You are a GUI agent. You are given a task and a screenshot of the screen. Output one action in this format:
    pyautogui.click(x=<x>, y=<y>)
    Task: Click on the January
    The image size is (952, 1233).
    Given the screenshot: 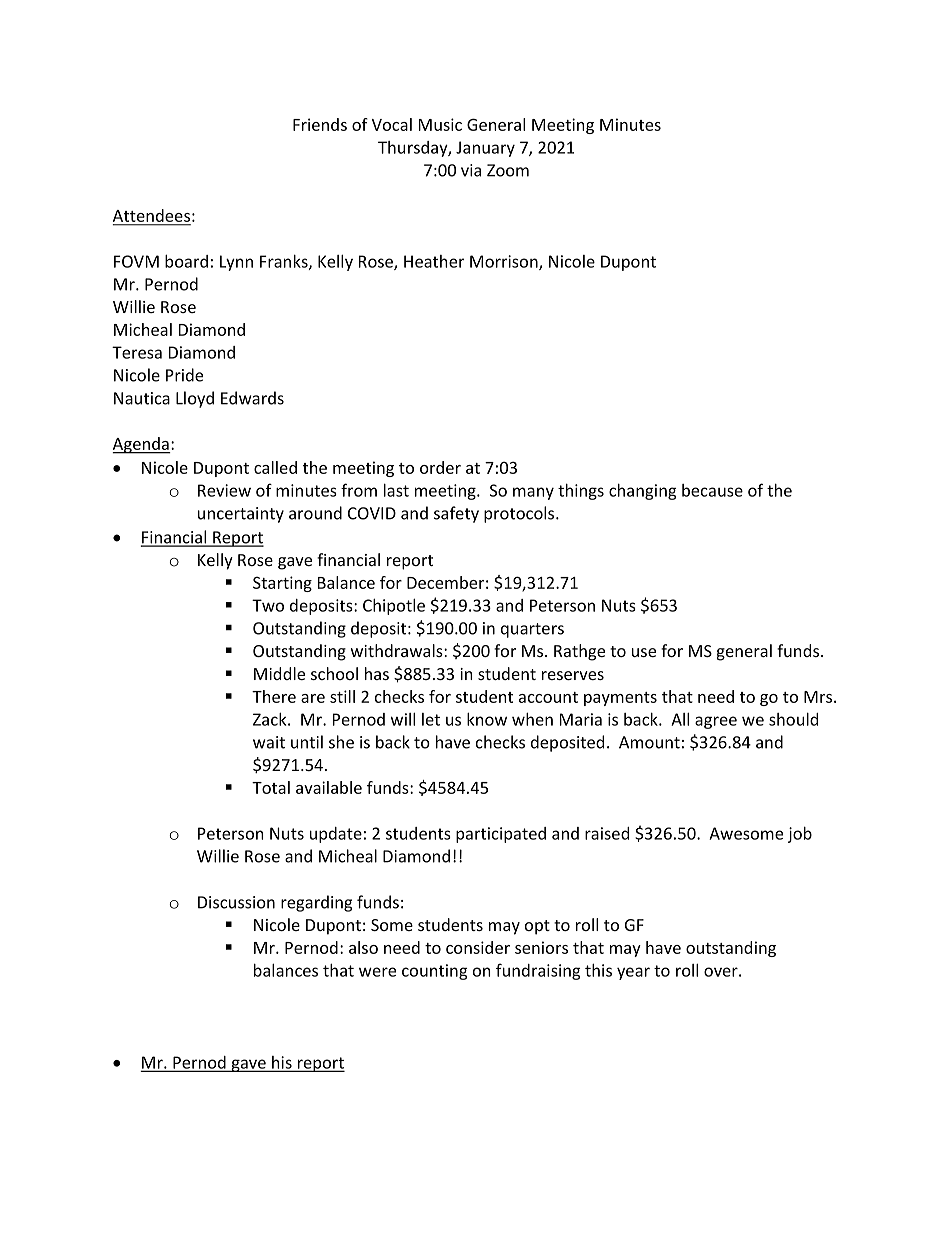 What is the action you would take?
    pyautogui.click(x=485, y=149)
